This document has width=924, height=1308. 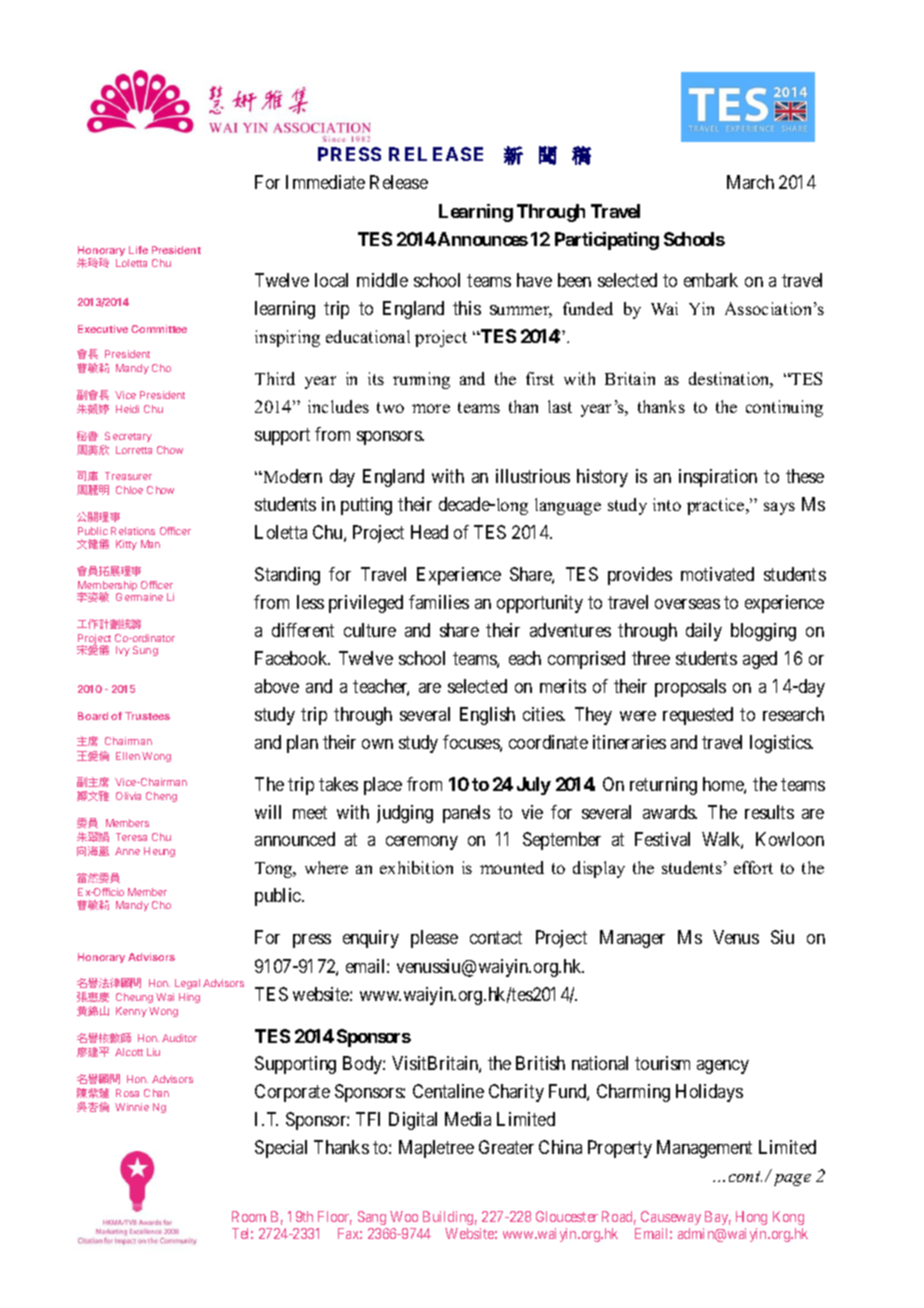 I want to click on exhibition, so click(x=416, y=867).
